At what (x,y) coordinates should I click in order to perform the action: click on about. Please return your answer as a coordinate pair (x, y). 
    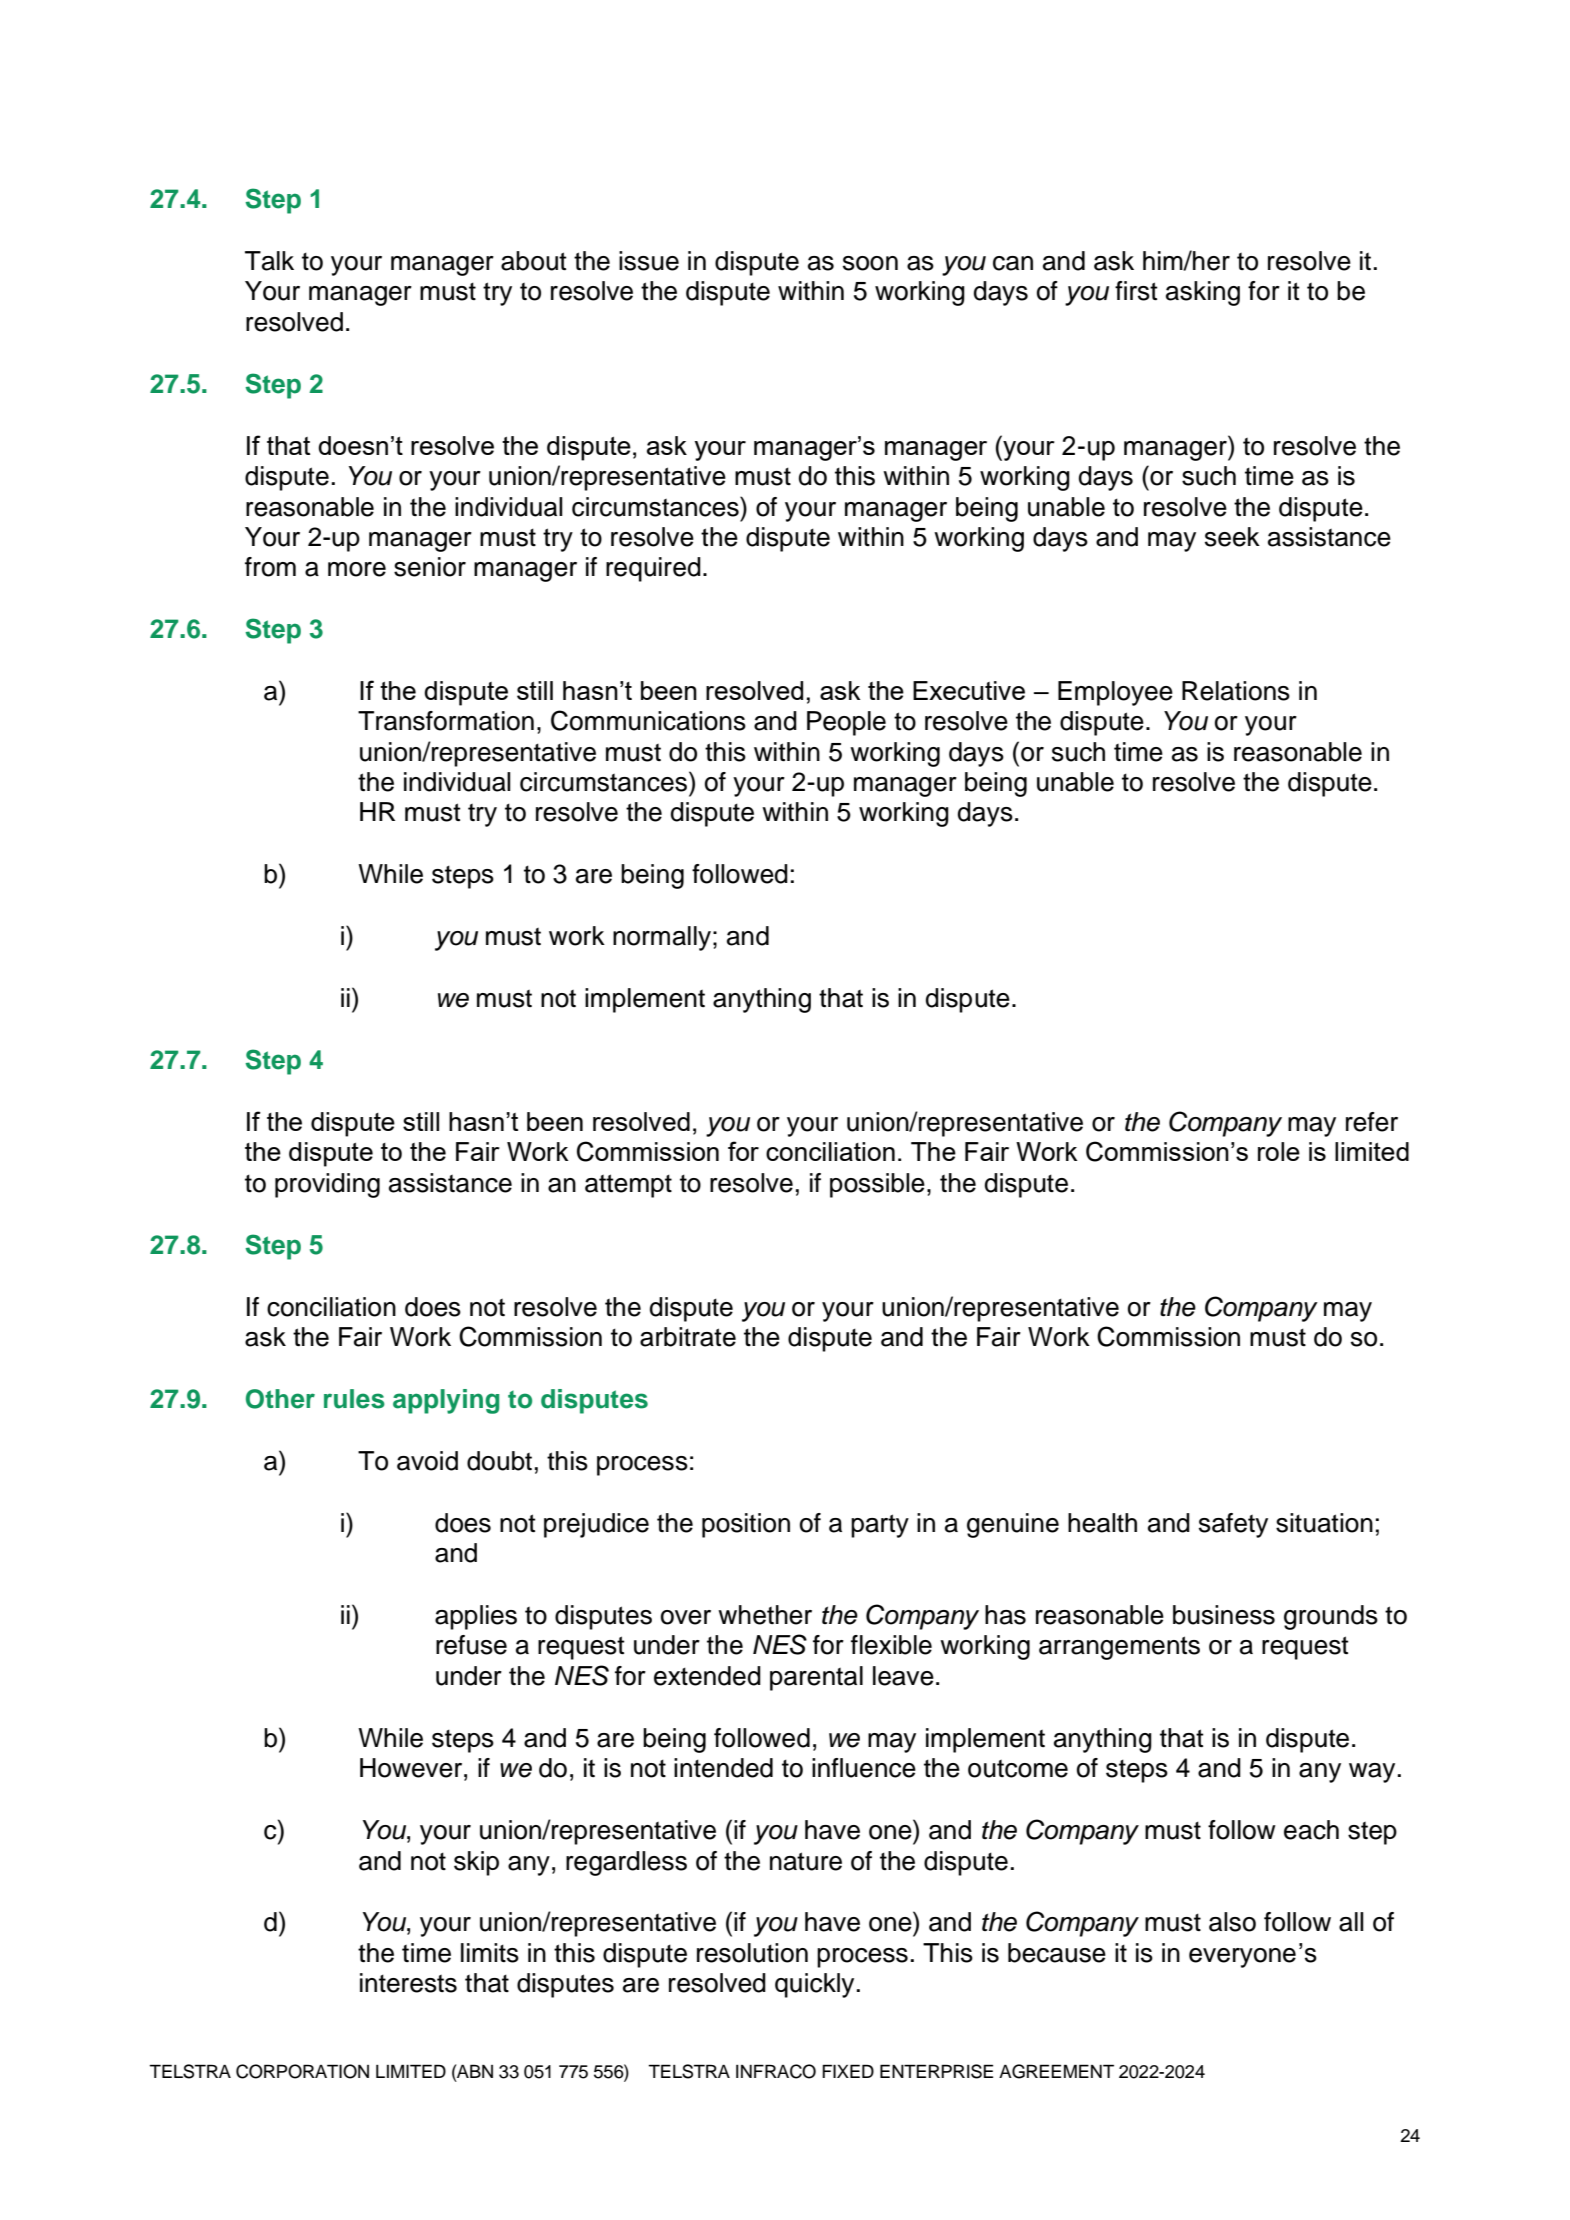
    Looking at the image, I should click on (534, 261).
